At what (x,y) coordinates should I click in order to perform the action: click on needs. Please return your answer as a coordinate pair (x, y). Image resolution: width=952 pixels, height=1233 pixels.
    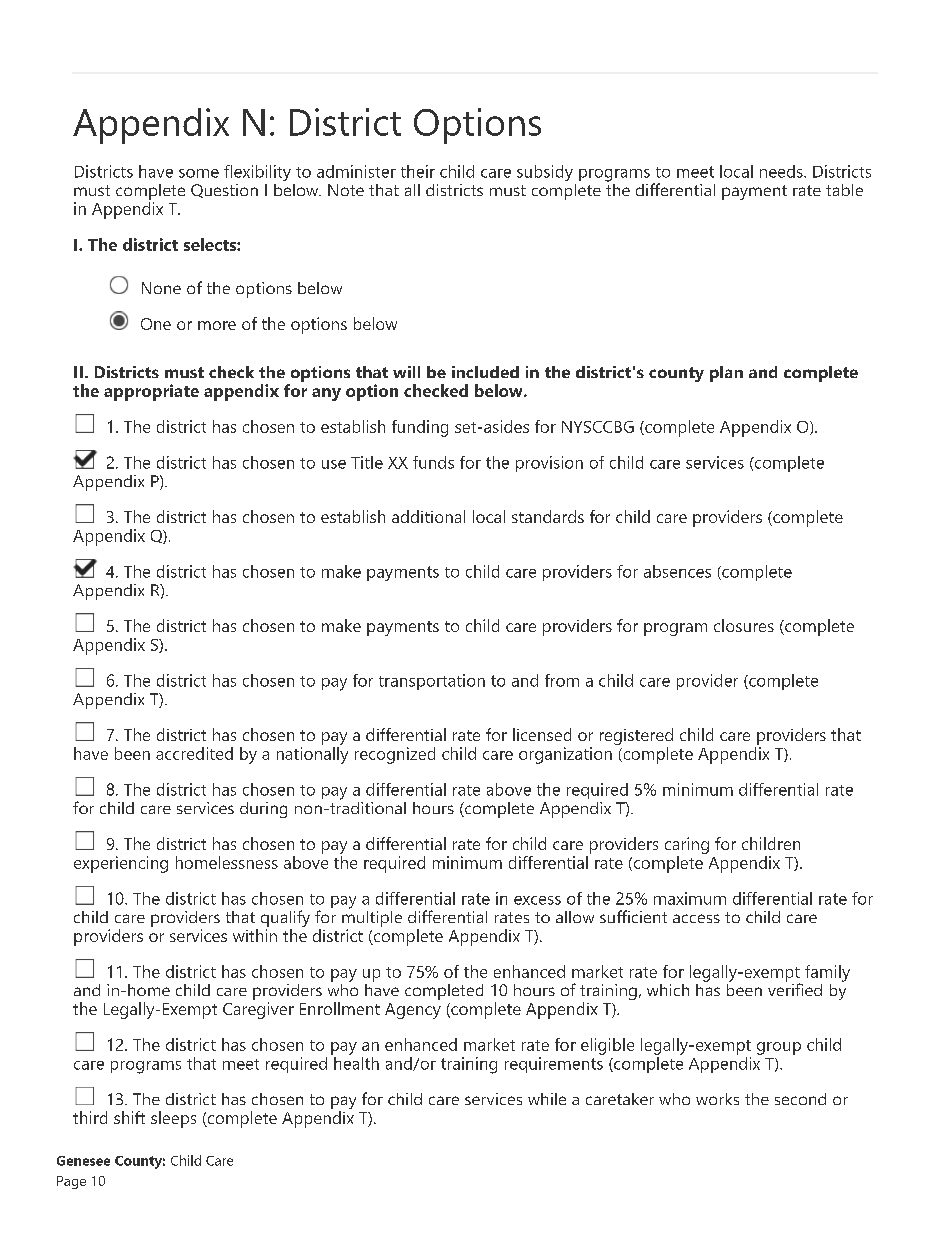
    Looking at the image, I should click on (782, 171).
